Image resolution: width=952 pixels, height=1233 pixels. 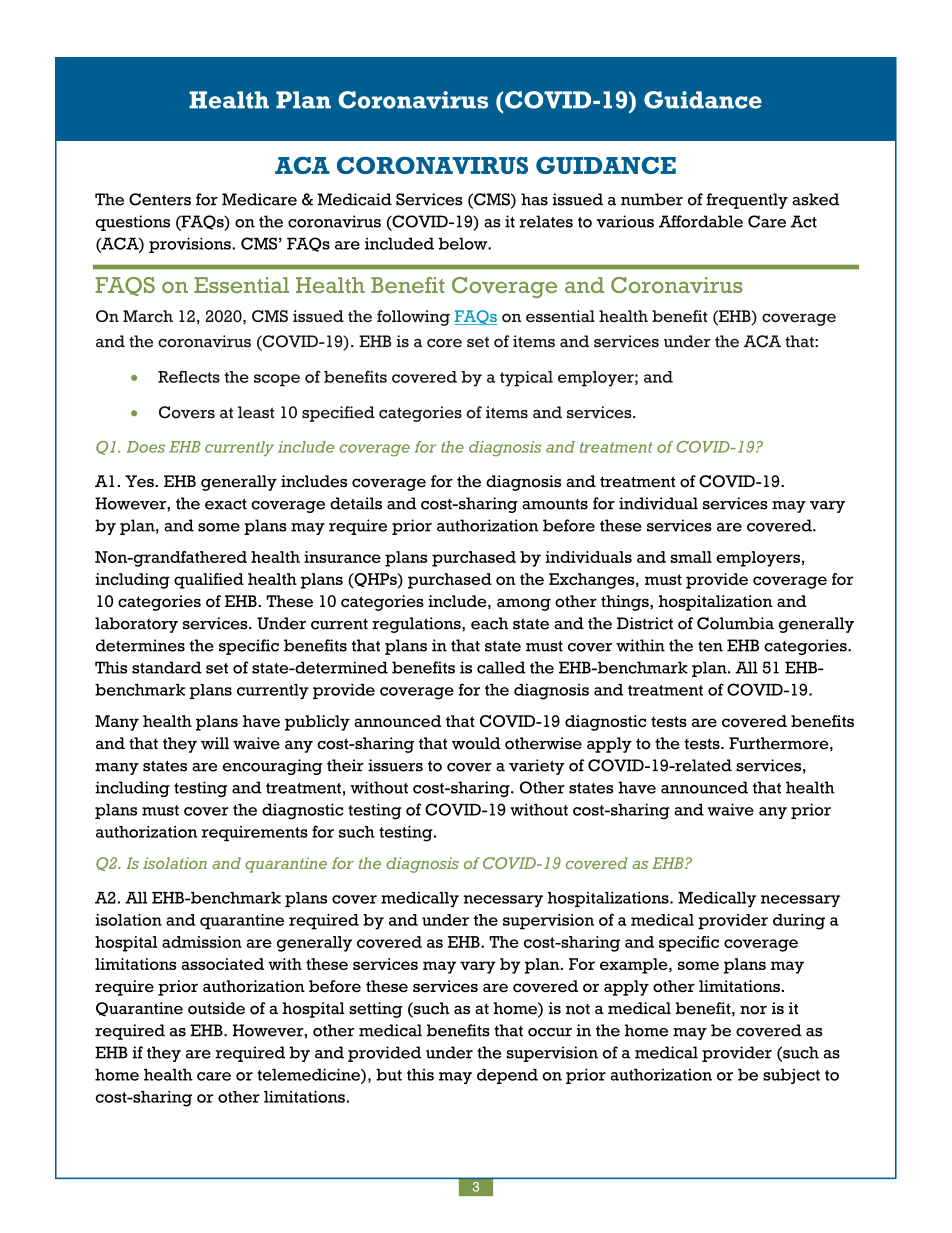 What do you see at coordinates (735, 623) in the document?
I see `Columbia` at bounding box center [735, 623].
